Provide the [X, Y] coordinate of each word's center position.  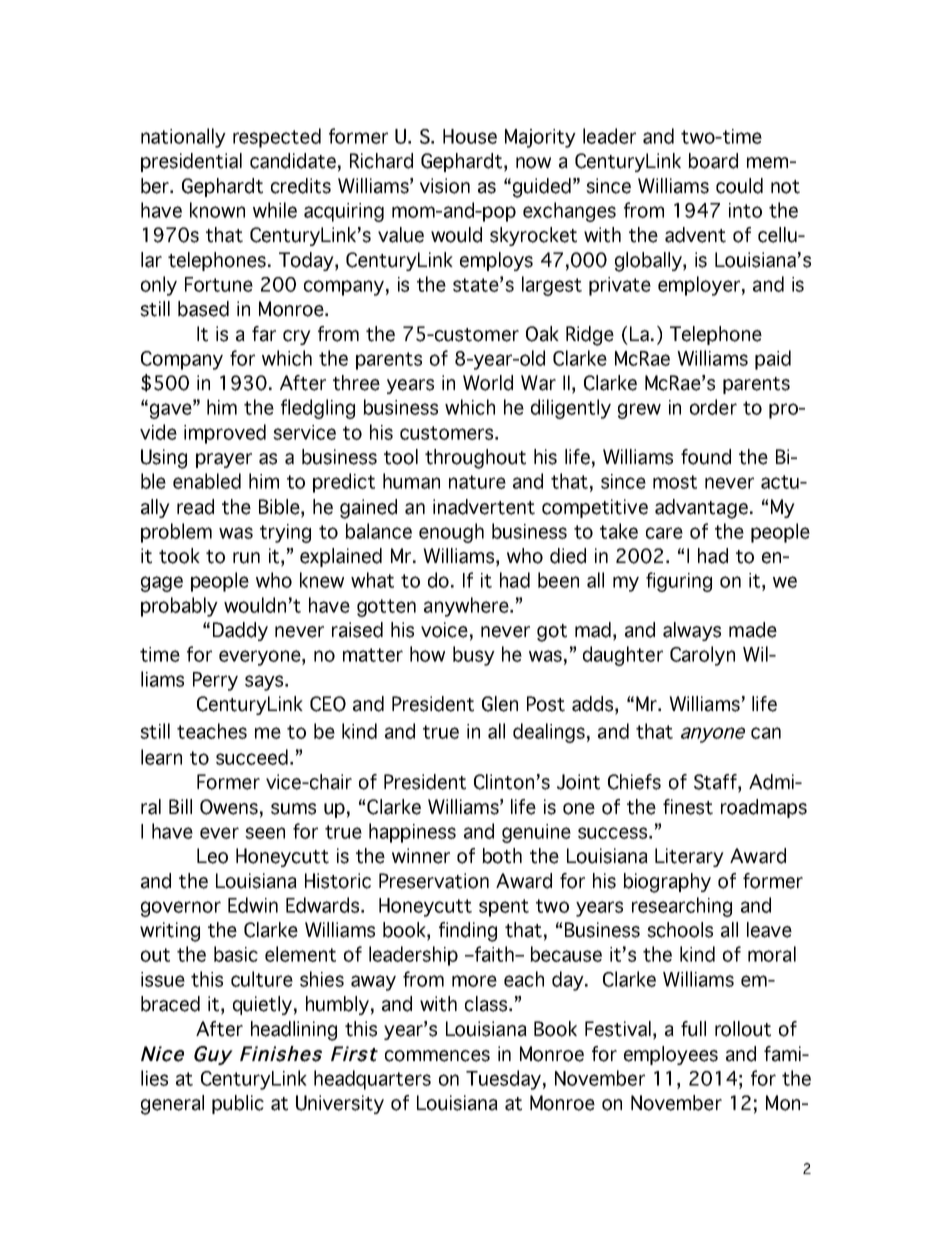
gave [172, 411]
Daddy [240, 631]
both [502, 856]
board [713, 161]
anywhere [467, 607]
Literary [689, 857]
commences [437, 1056]
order [713, 407]
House [470, 136]
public [238, 1104]
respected [277, 138]
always [692, 631]
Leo [212, 856]
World [488, 383]
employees [671, 1055]
